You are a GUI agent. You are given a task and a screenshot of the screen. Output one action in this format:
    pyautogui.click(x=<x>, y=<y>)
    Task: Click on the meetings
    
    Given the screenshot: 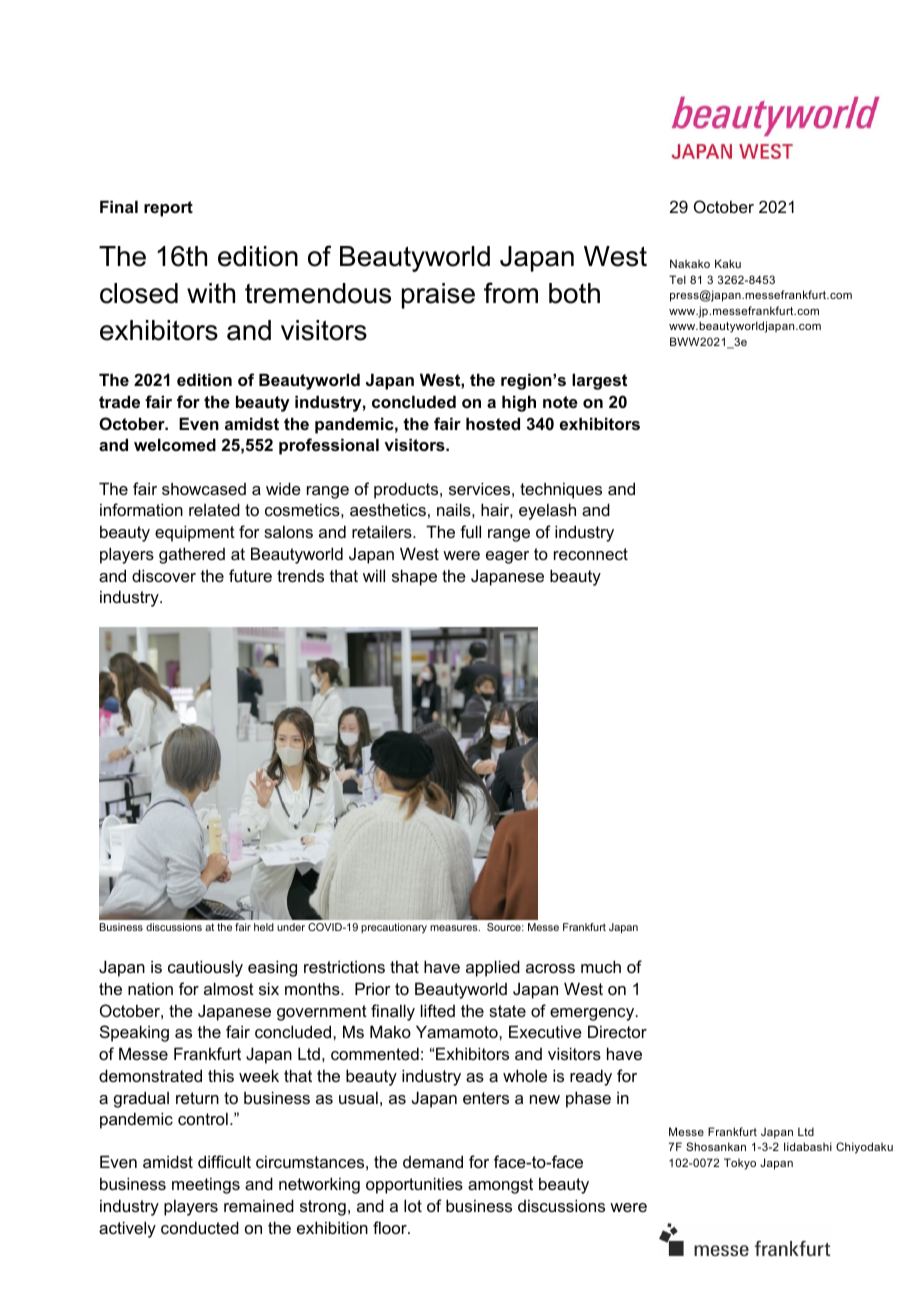 What is the action you would take?
    pyautogui.click(x=206, y=1185)
